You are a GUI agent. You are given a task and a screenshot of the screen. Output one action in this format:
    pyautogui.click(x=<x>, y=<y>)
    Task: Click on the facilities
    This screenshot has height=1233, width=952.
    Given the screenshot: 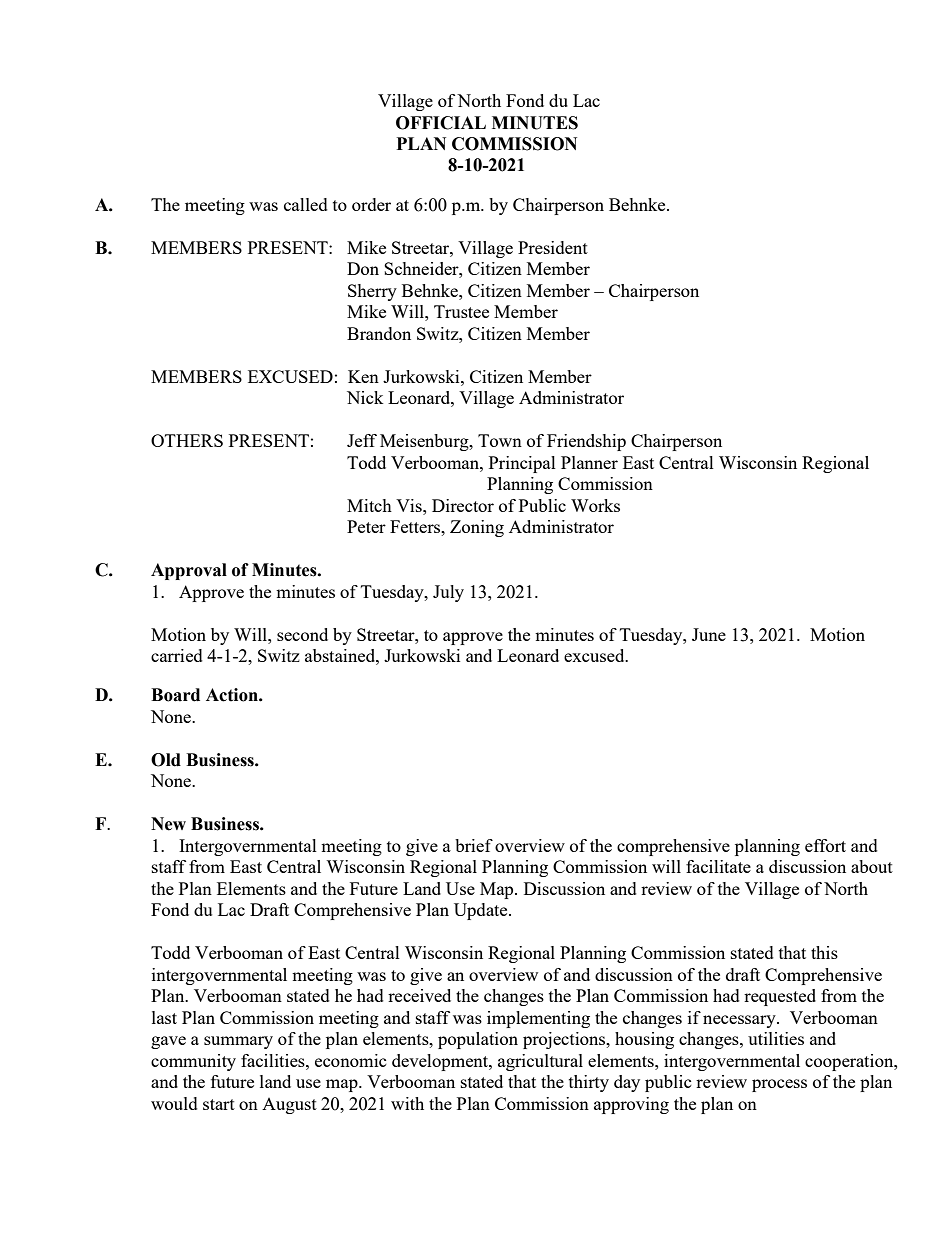 What is the action you would take?
    pyautogui.click(x=274, y=1060)
